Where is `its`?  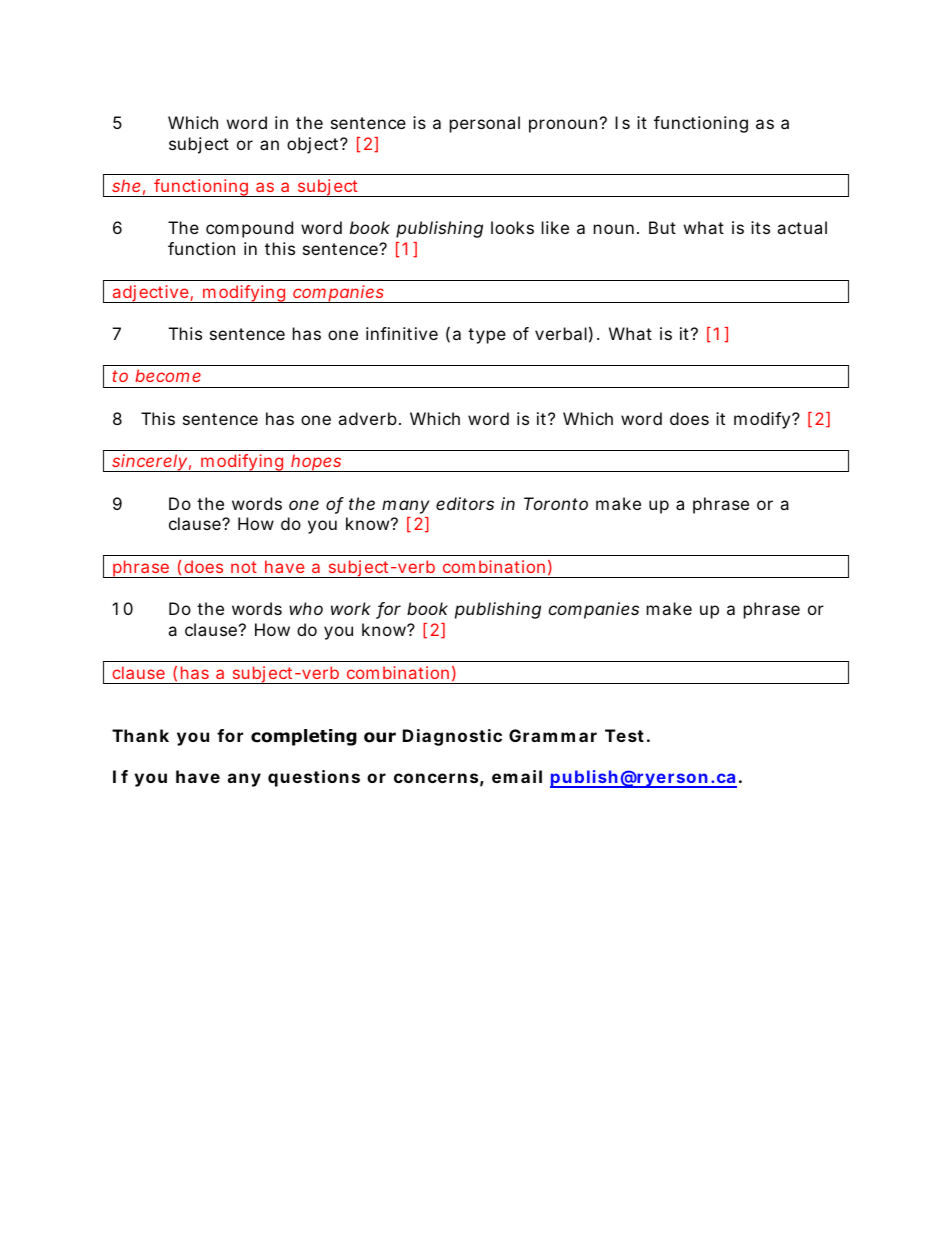 its is located at coordinates (760, 227).
